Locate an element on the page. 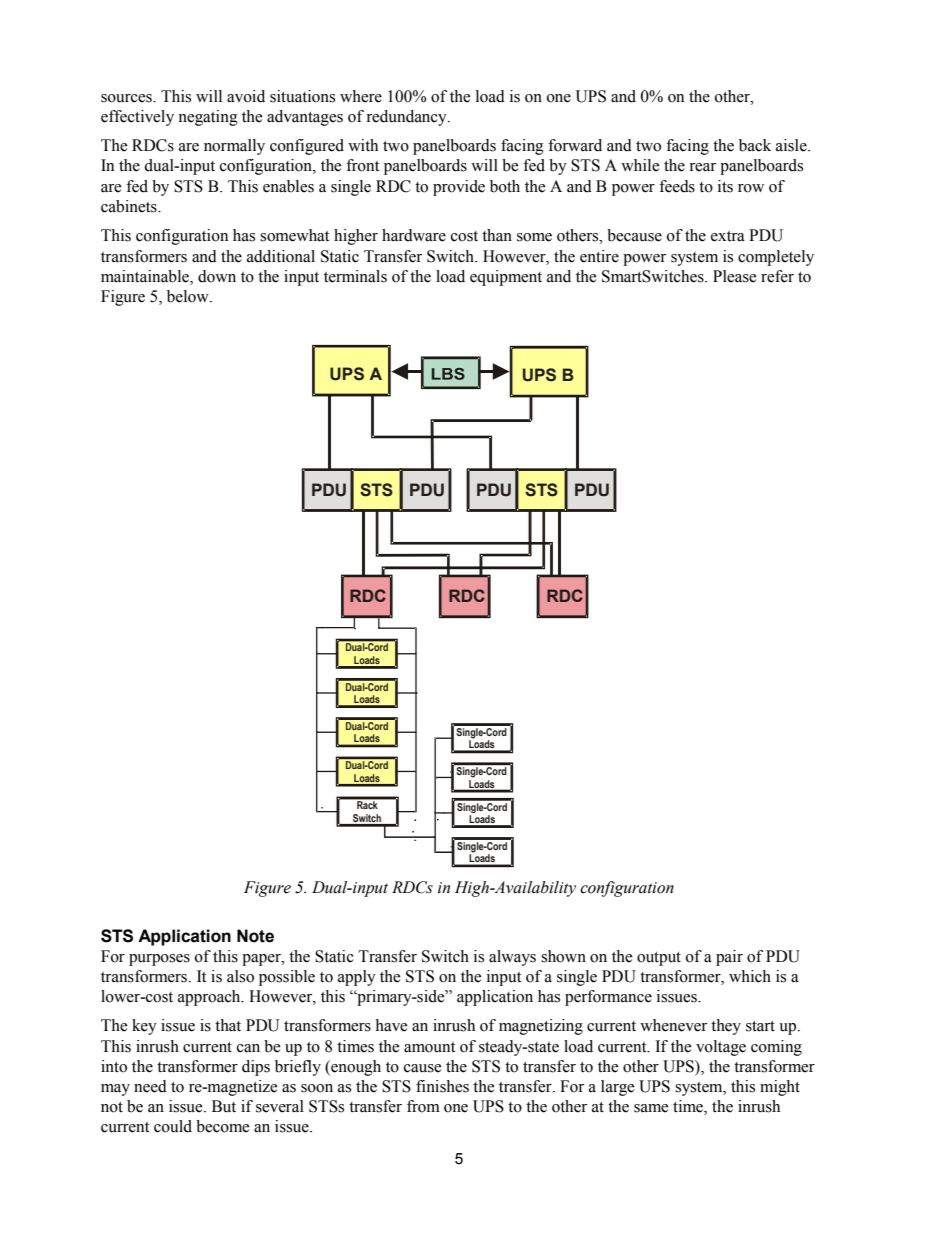  negating is located at coordinates (208, 118).
